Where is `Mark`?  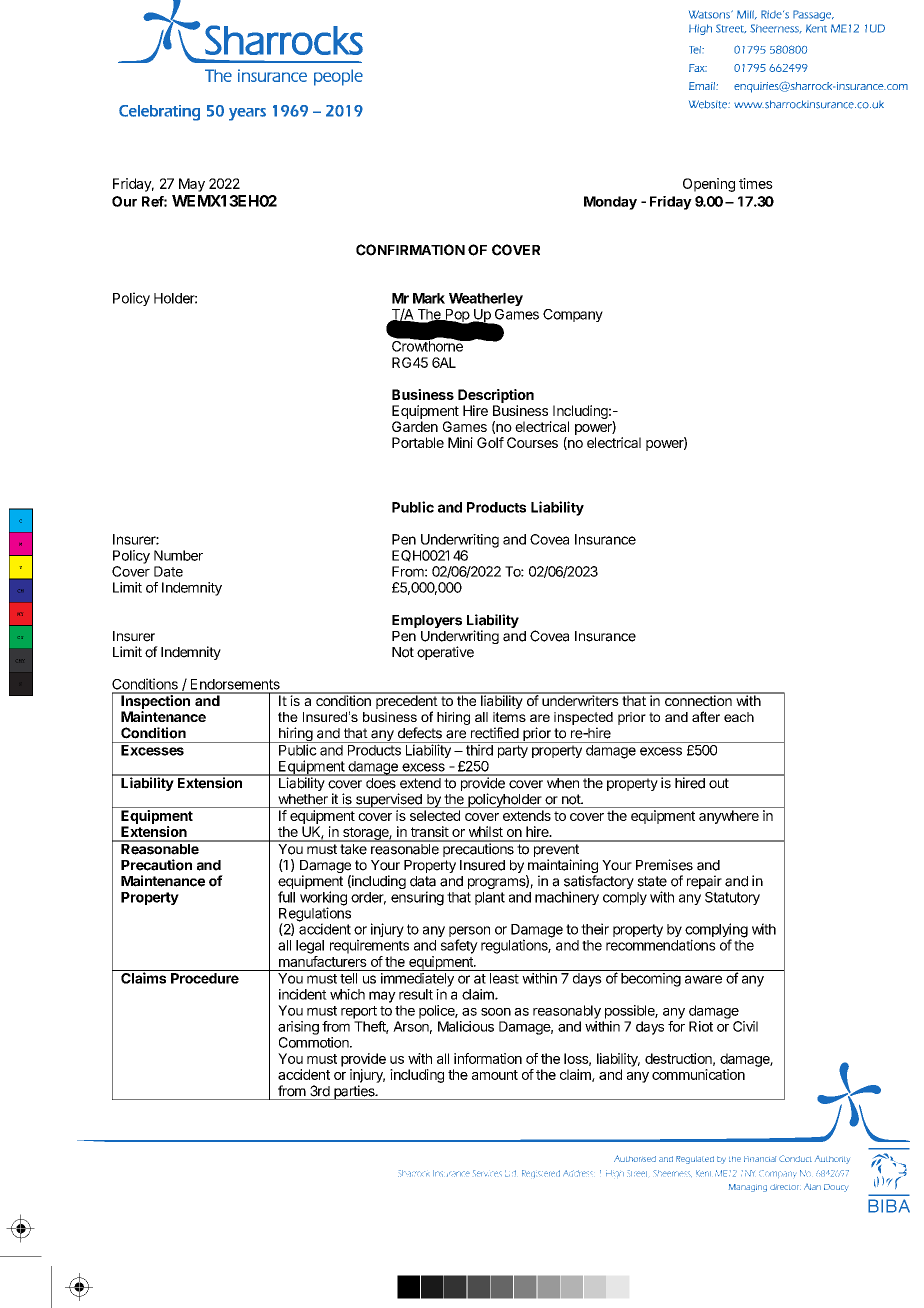
Mark is located at coordinates (429, 298).
